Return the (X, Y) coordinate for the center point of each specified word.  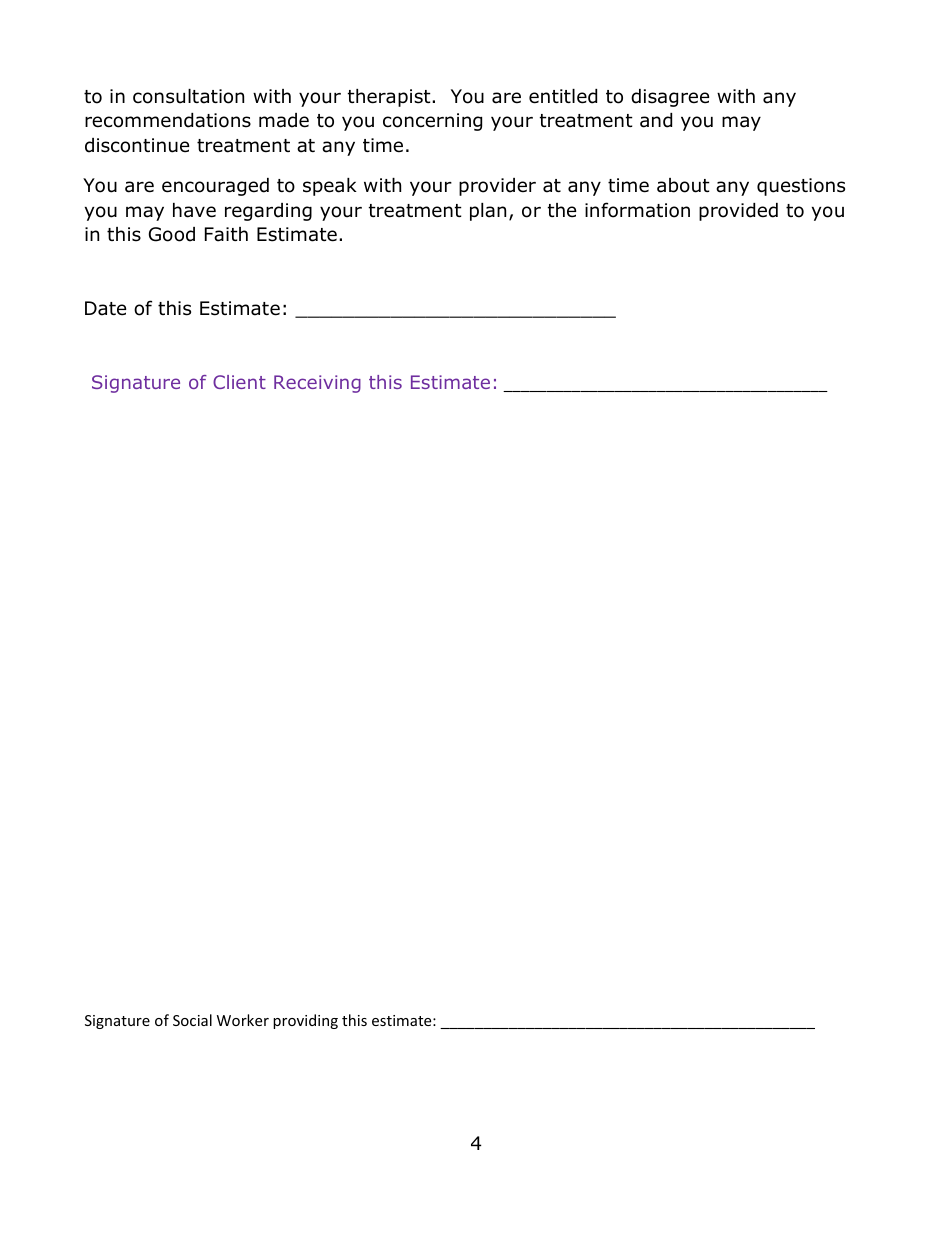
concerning (432, 122)
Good (172, 234)
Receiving (317, 384)
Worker (243, 1020)
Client (239, 382)
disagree (670, 98)
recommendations (168, 120)
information (637, 210)
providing (305, 1021)
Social (192, 1020)
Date (105, 308)
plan (488, 212)
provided (738, 212)
